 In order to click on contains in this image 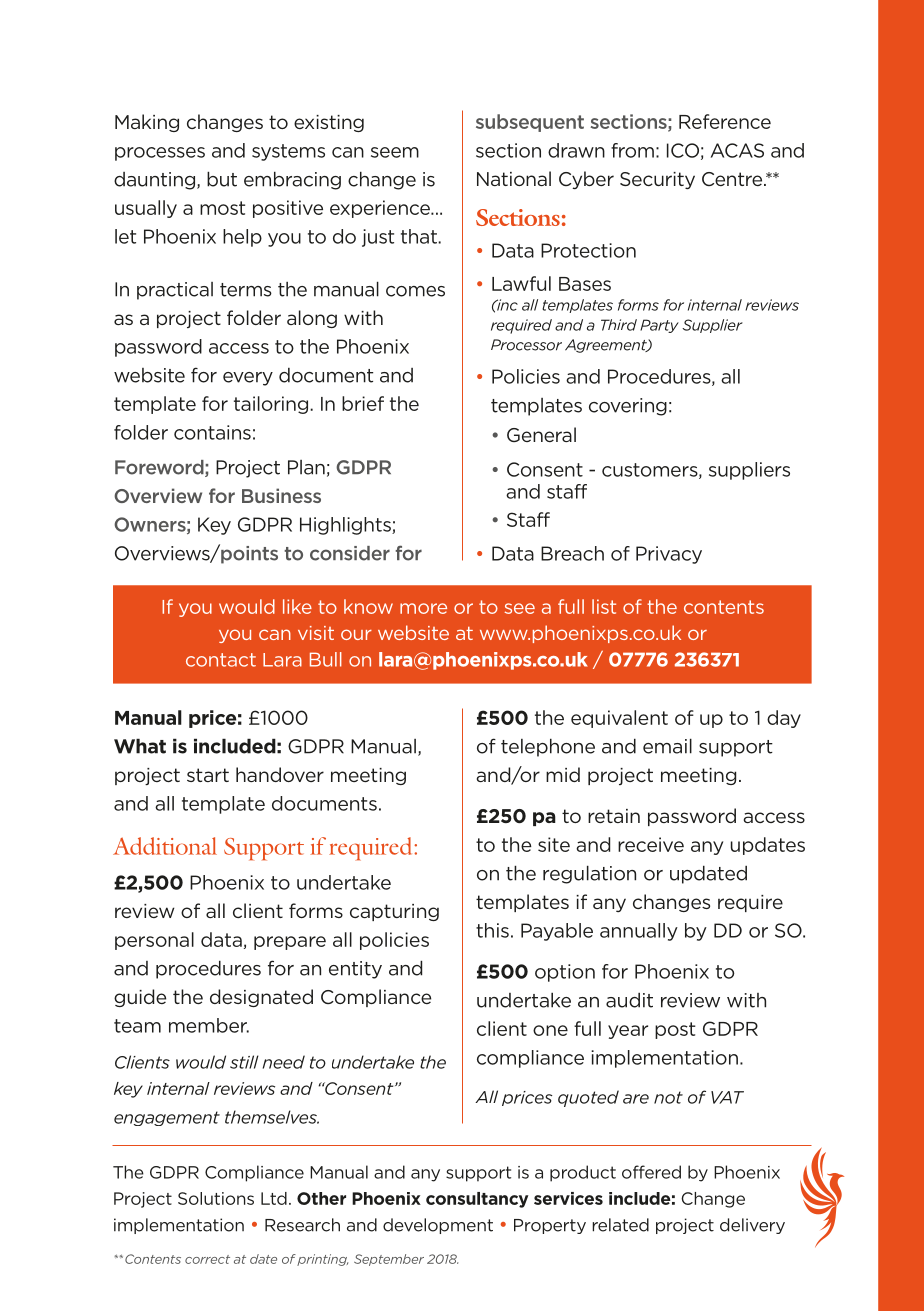, I will do `click(212, 432)`.
